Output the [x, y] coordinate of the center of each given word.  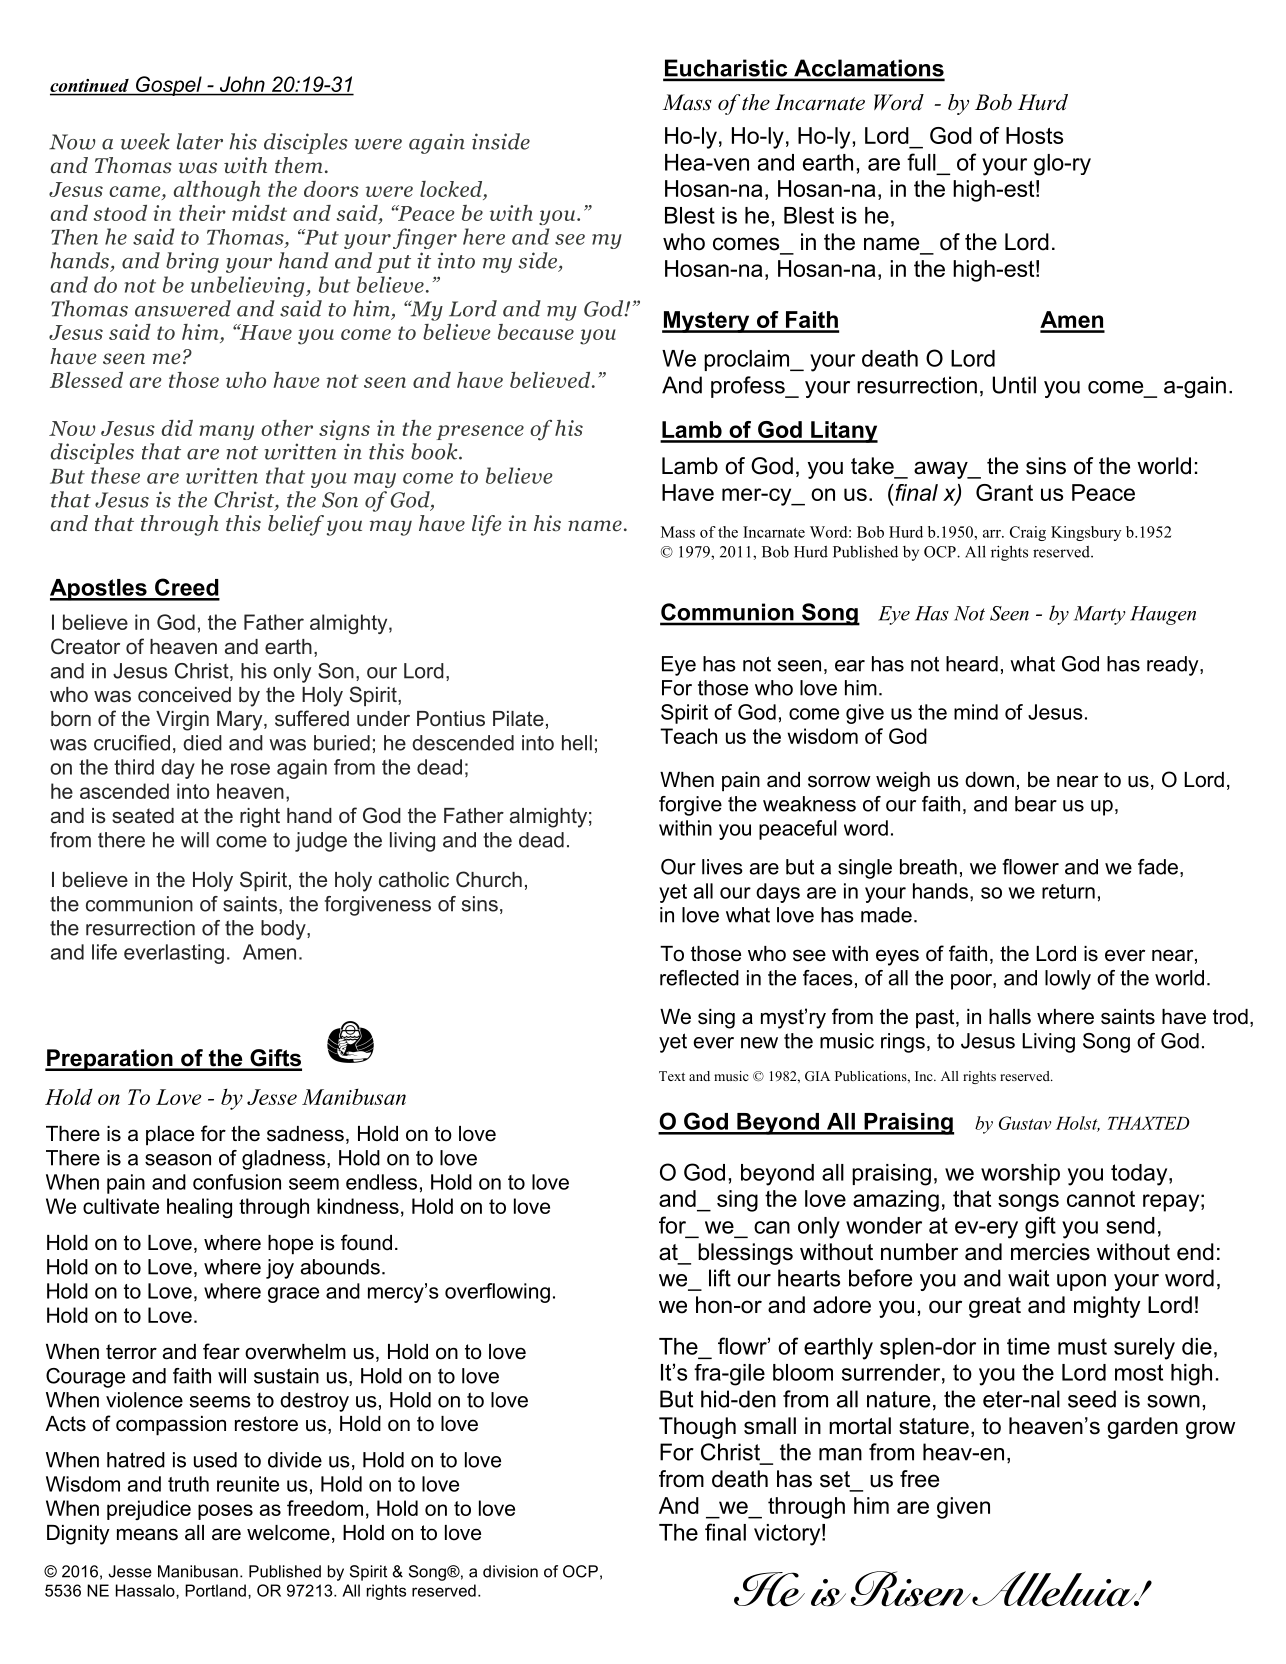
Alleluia [1055, 1589]
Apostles [99, 590]
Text [672, 1076]
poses [225, 1512]
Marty [1100, 615]
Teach [688, 736]
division [510, 1571]
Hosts [1034, 135]
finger [425, 238]
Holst [1078, 1124]
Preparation [110, 1060]
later [200, 141]
